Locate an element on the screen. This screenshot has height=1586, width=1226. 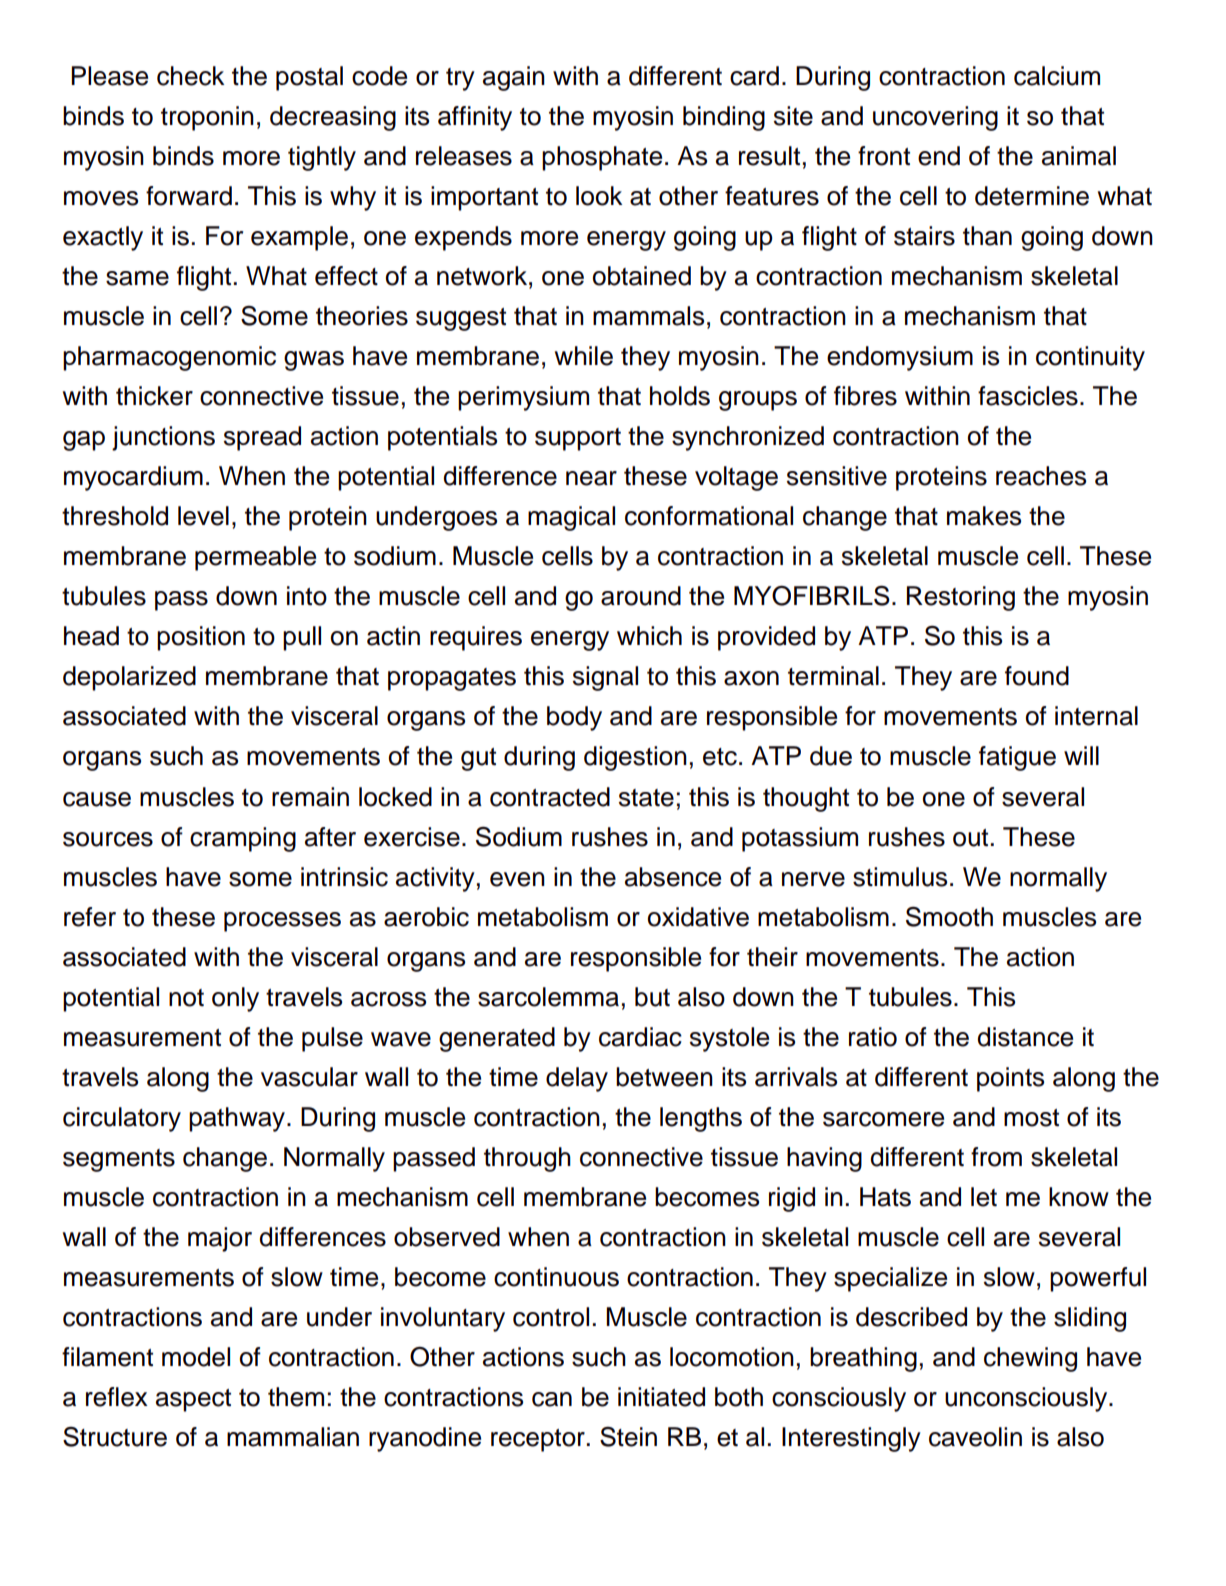
junctions is located at coordinates (163, 438).
